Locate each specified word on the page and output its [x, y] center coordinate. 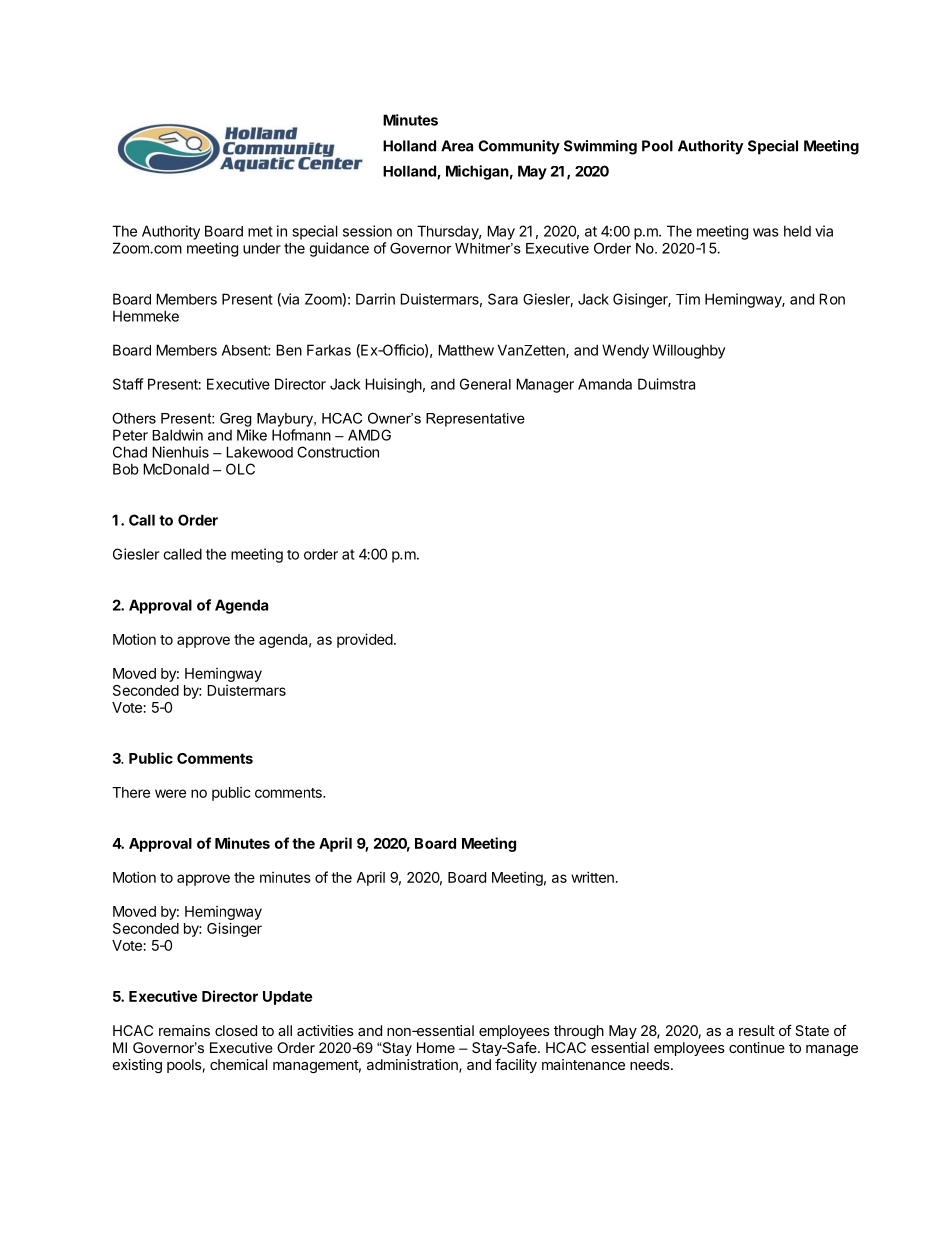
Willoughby [689, 351]
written [592, 877]
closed [236, 1030]
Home [436, 1047]
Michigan [477, 172]
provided [365, 640]
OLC [240, 469]
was [766, 232]
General [485, 384]
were [170, 793]
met [260, 231]
